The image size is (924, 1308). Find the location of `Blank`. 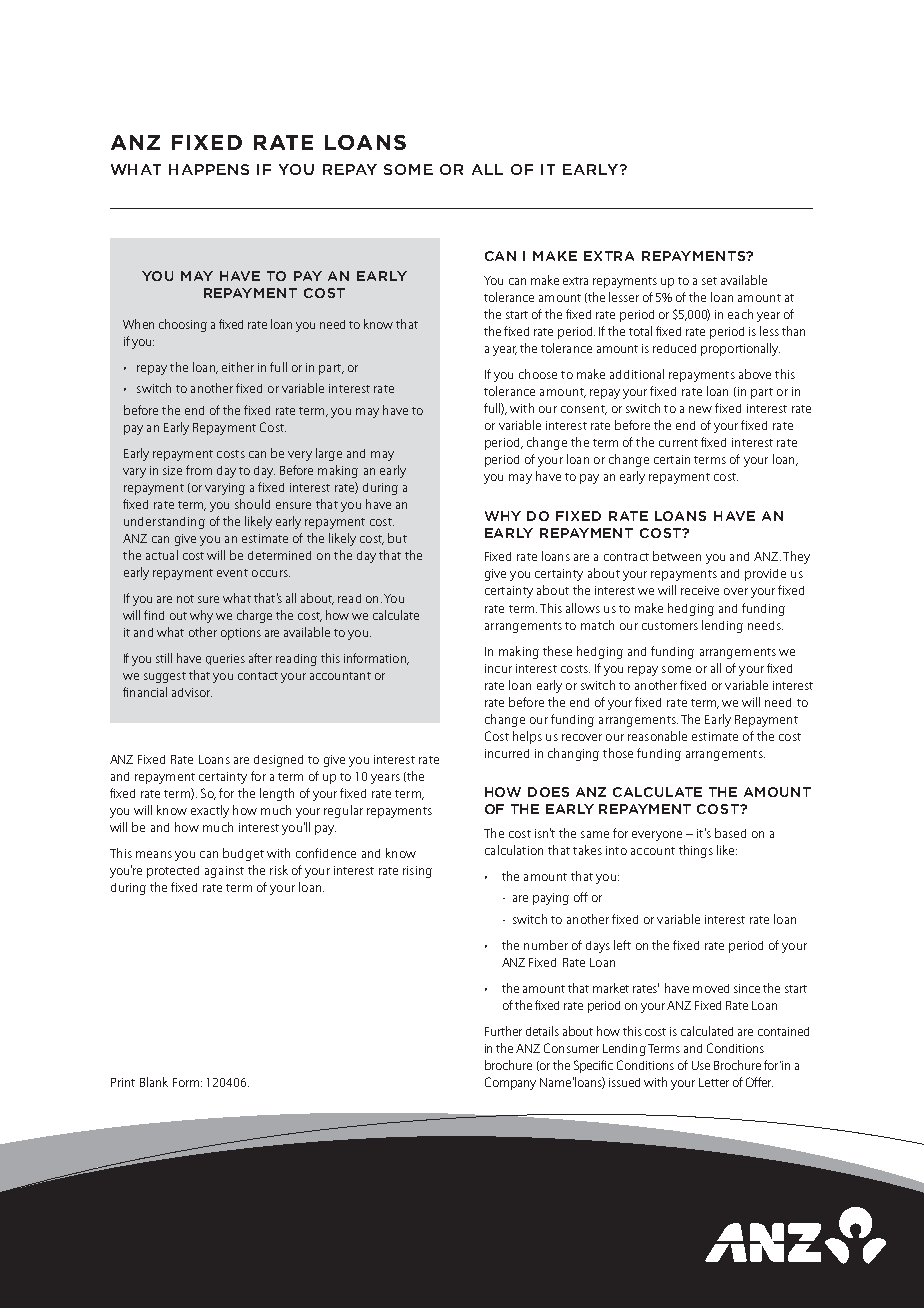

Blank is located at coordinates (154, 1082).
